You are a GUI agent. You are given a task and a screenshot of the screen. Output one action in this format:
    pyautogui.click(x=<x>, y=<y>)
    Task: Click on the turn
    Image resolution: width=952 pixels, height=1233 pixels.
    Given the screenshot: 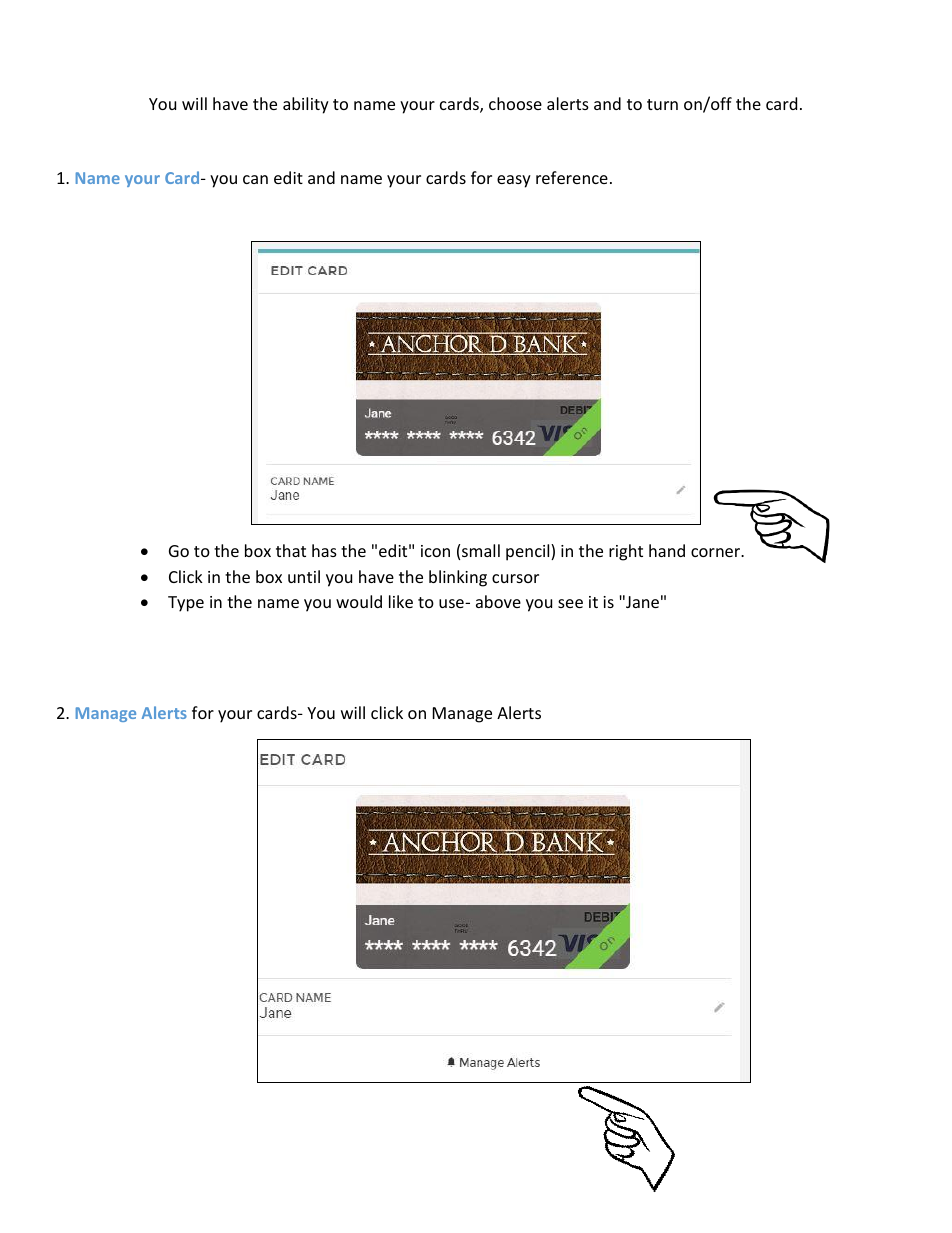 What is the action you would take?
    pyautogui.click(x=662, y=104)
